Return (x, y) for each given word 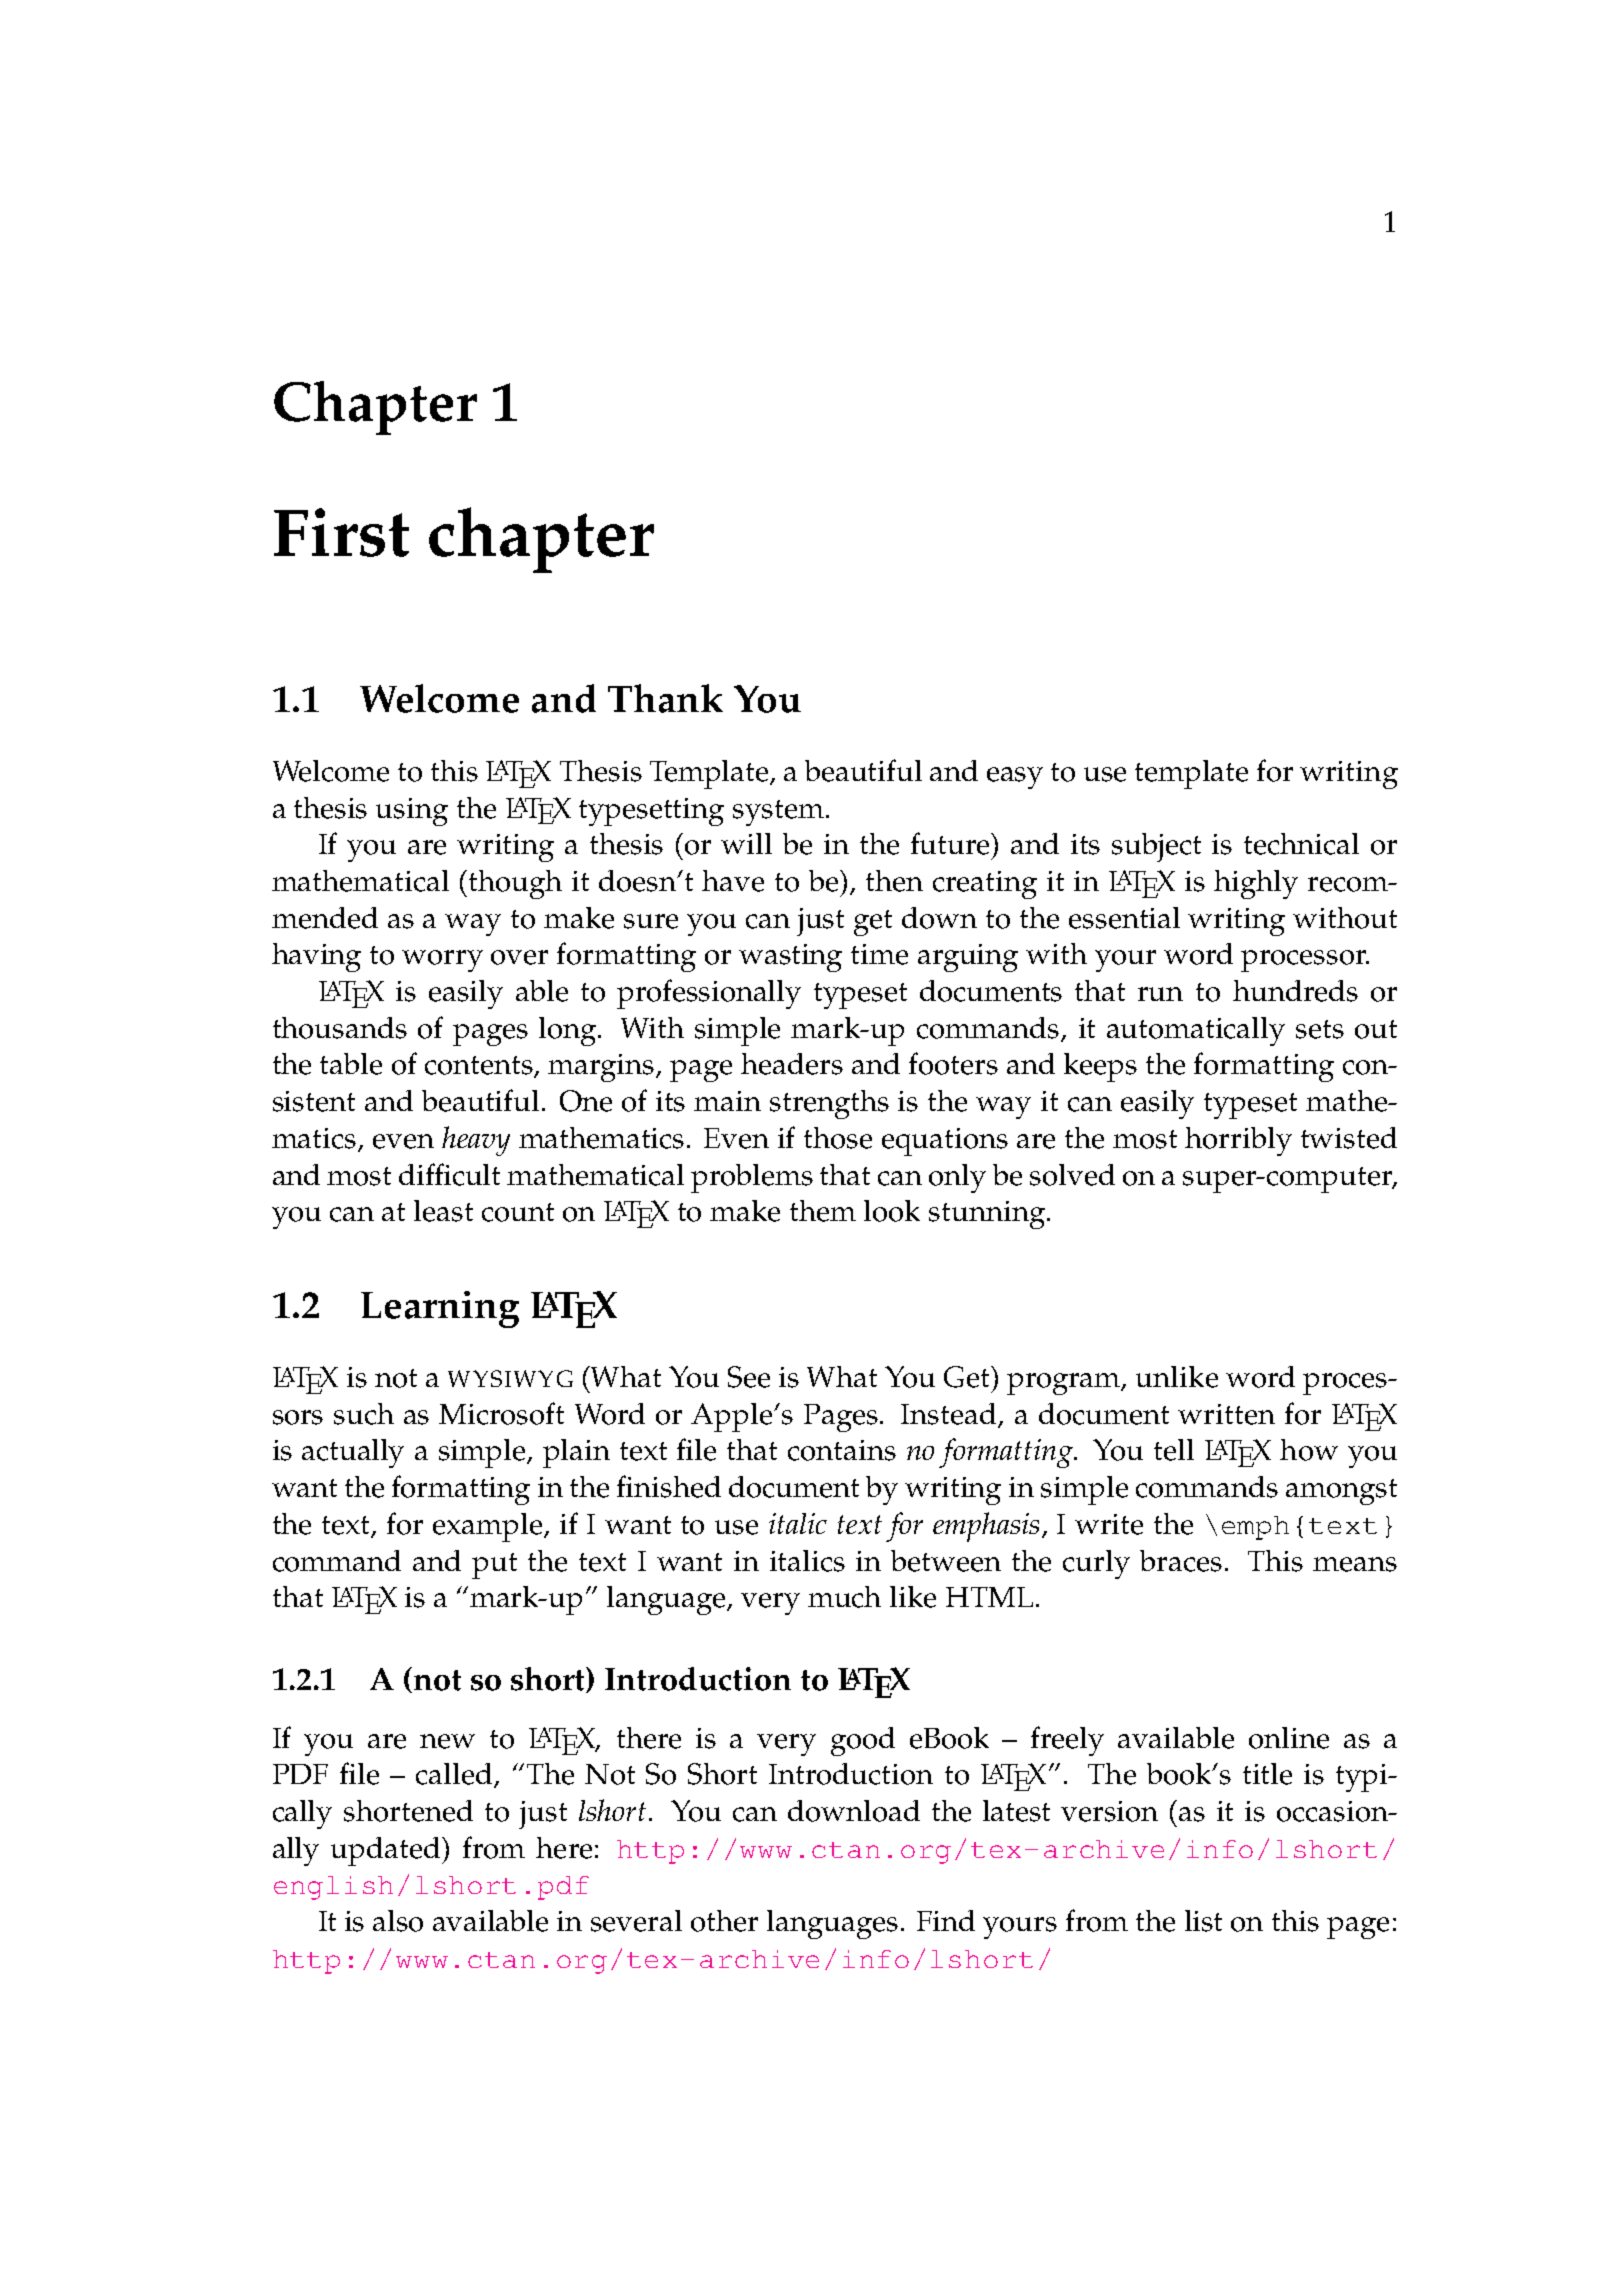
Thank (665, 698)
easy (1015, 778)
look (892, 1211)
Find (946, 1920)
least (443, 1211)
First (341, 532)
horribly (1238, 1141)
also (398, 1921)
